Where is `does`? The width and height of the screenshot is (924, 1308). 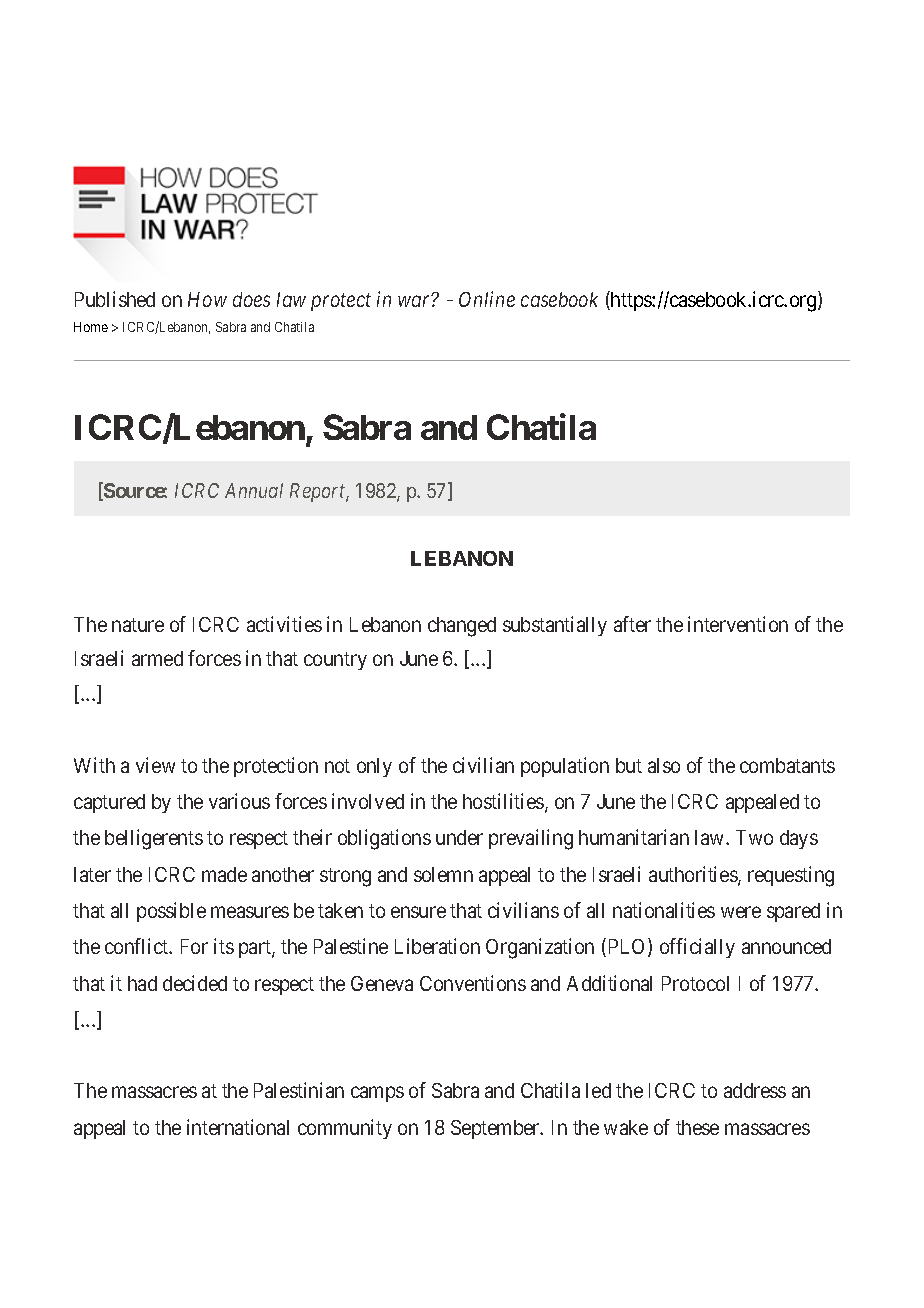
does is located at coordinates (251, 299).
